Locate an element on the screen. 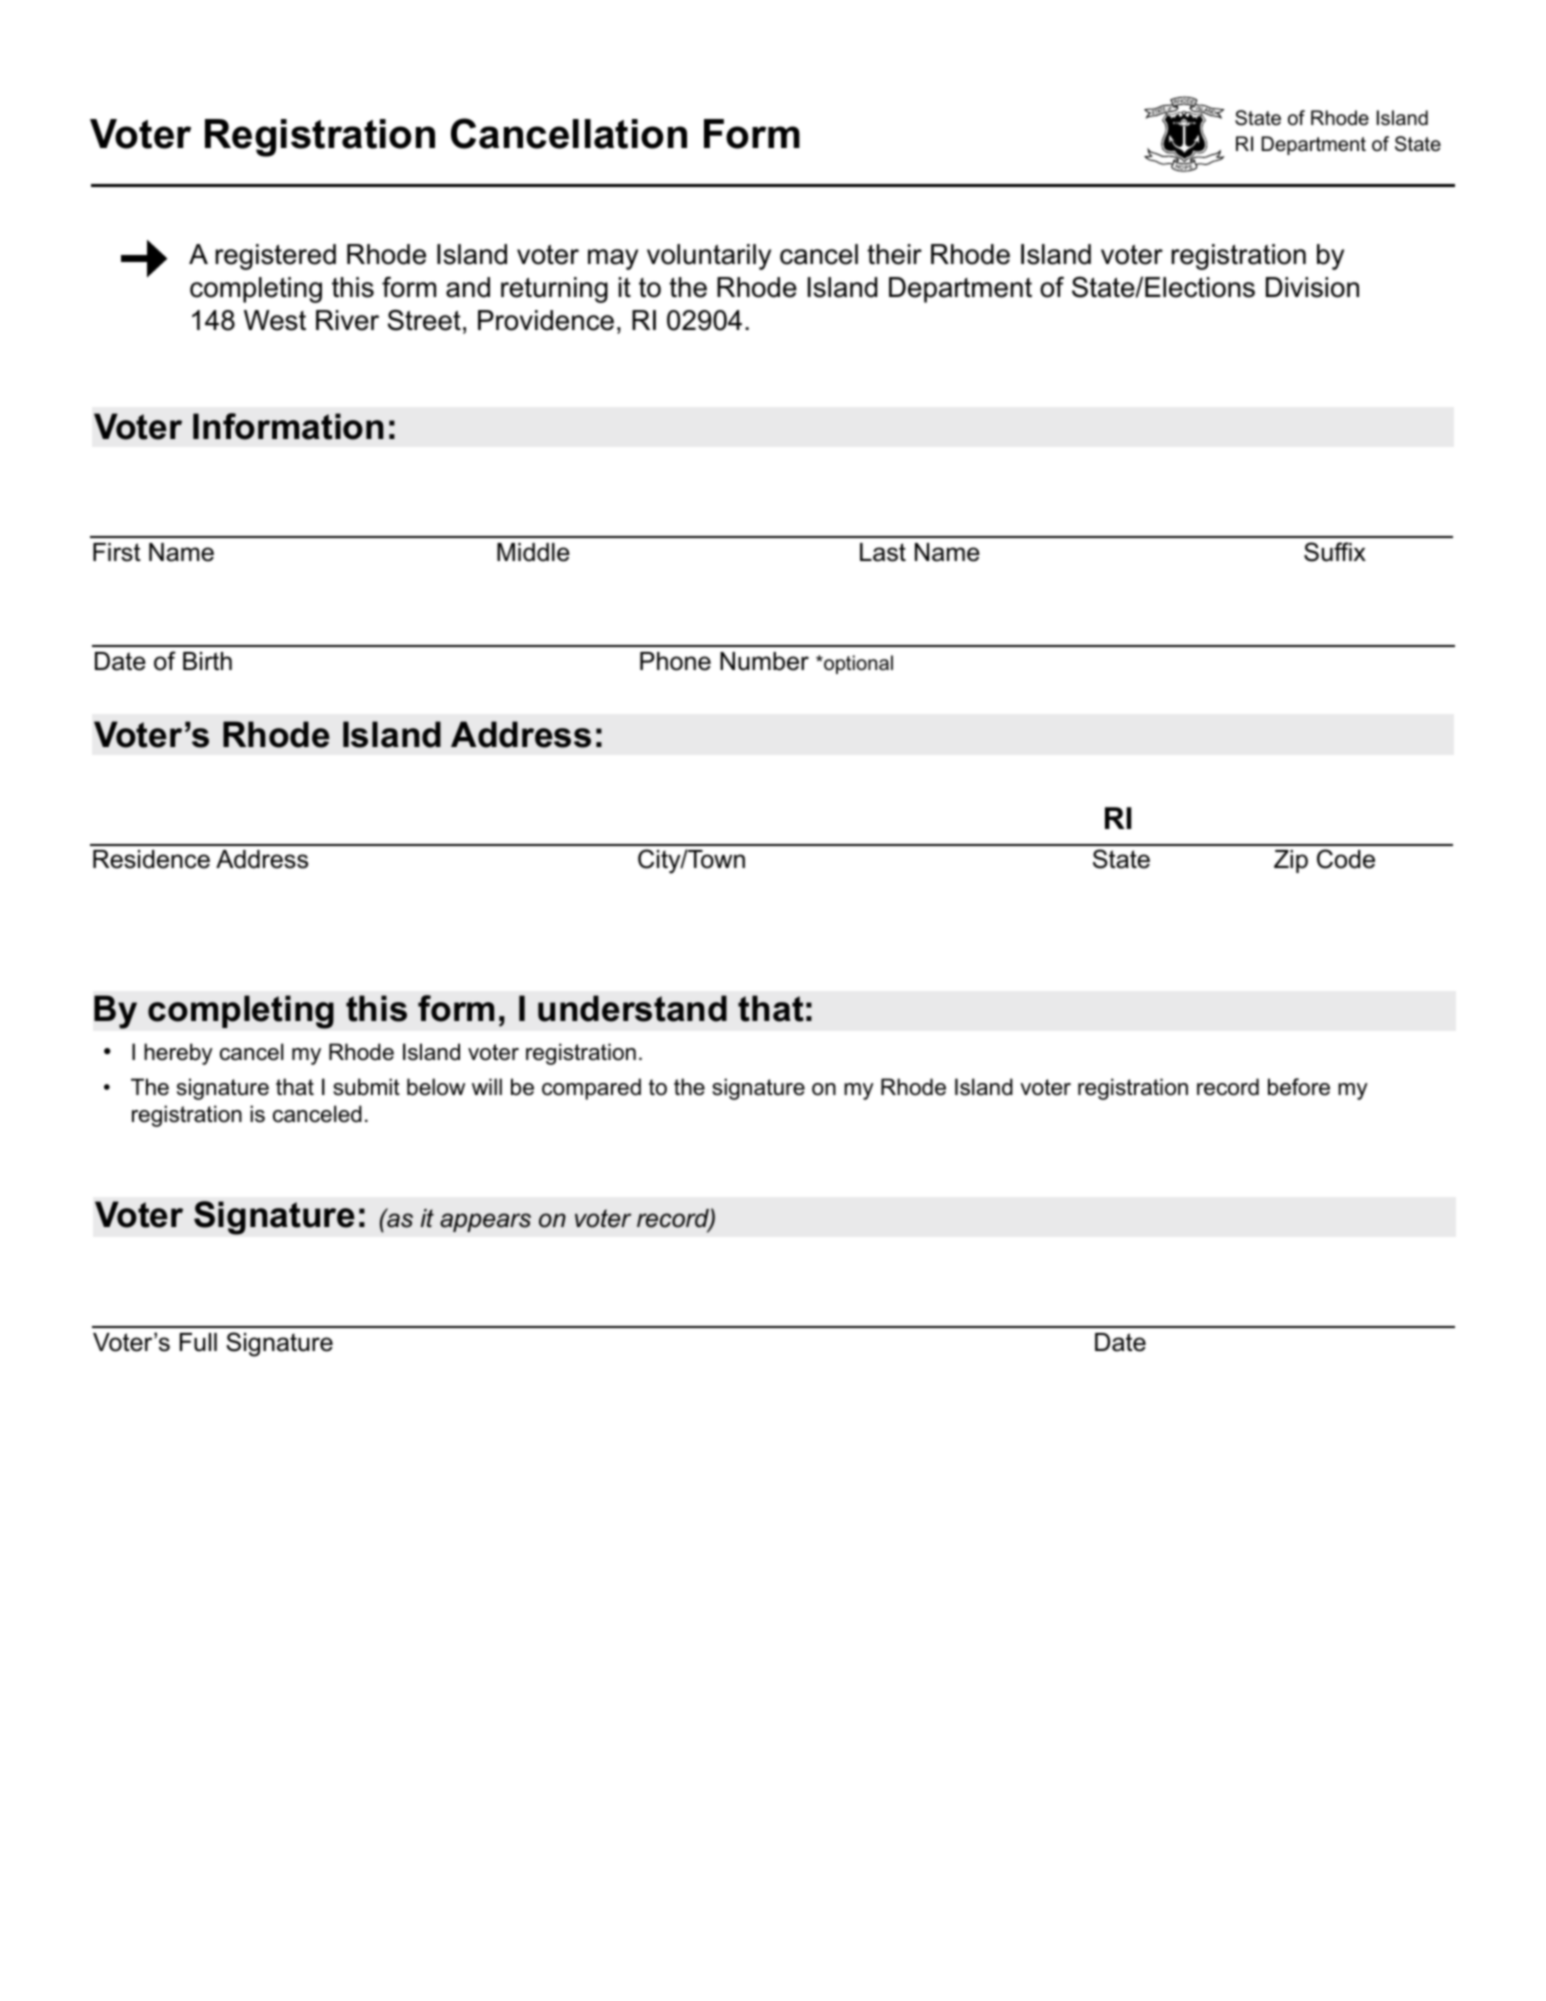  Division is located at coordinates (1312, 287).
